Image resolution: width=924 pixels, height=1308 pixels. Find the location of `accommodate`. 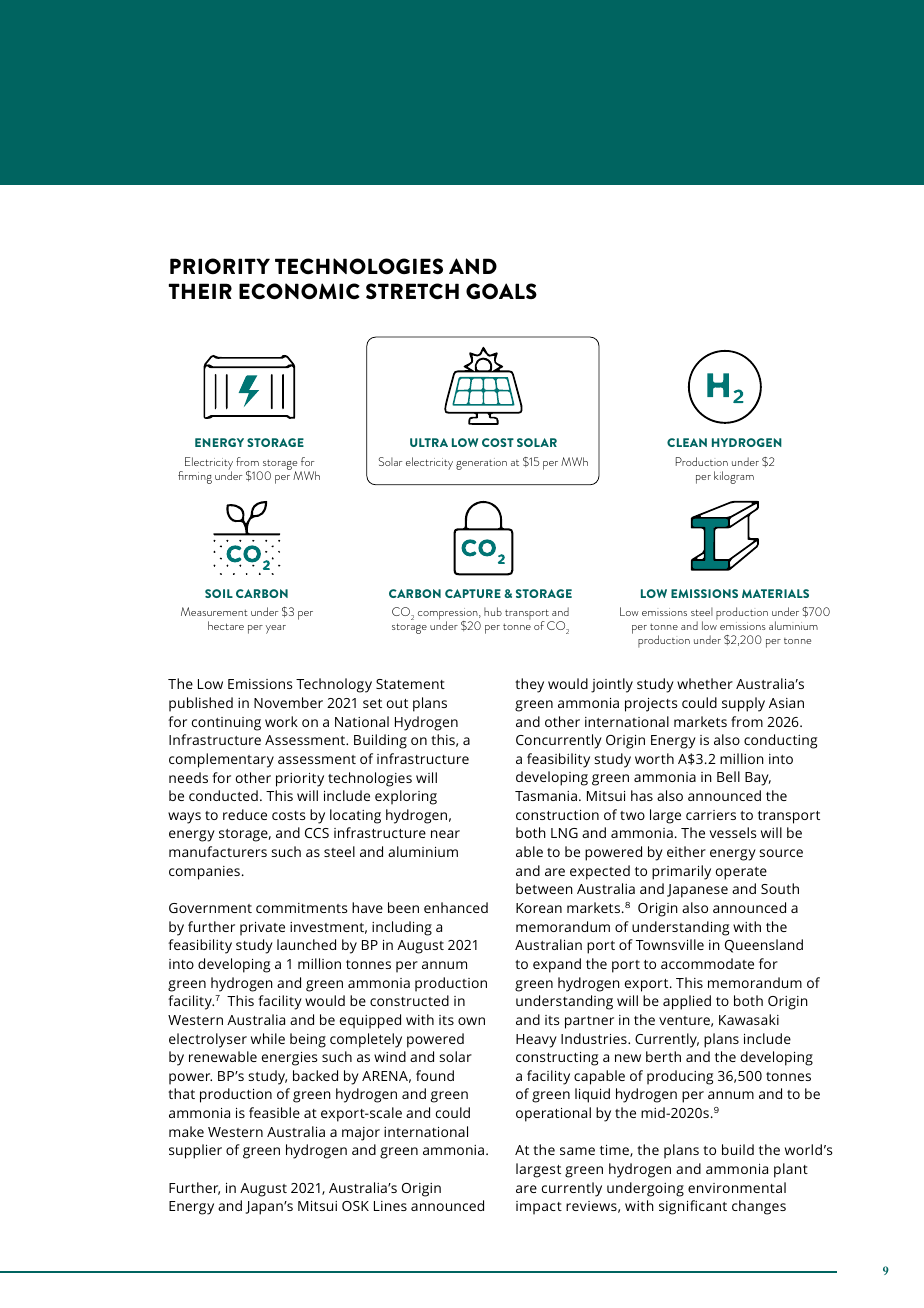

accommodate is located at coordinates (707, 963).
